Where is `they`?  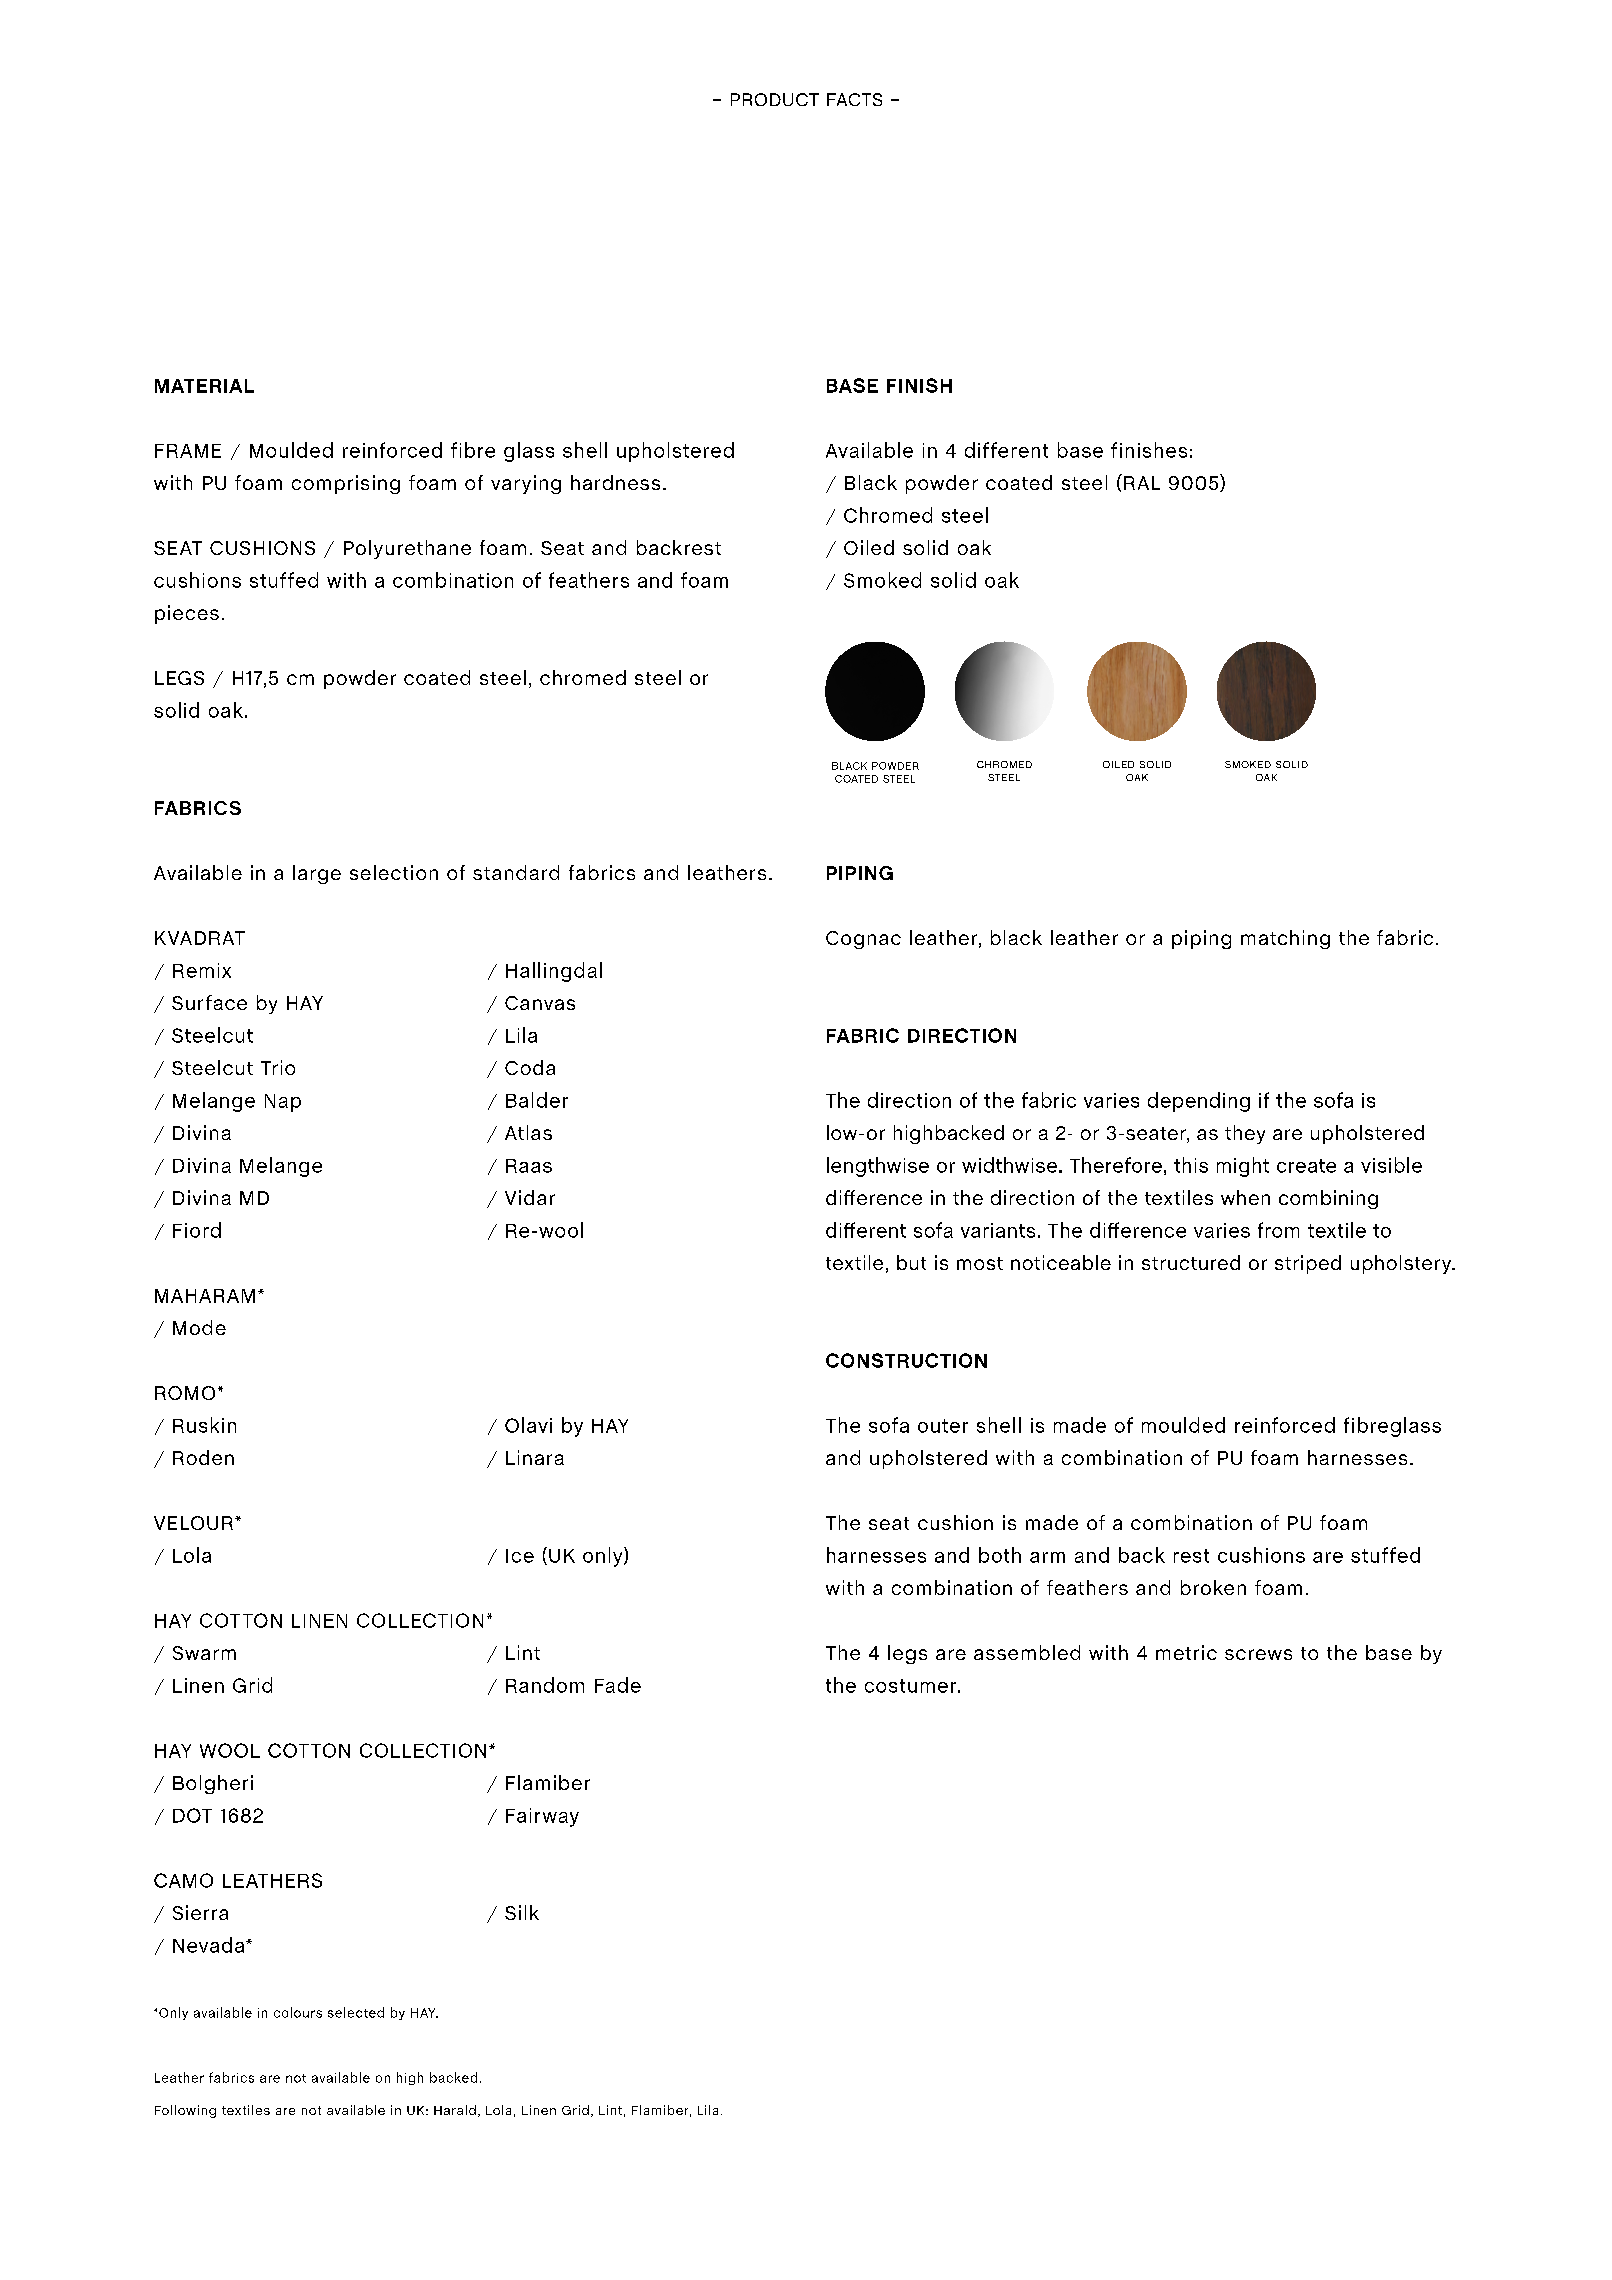
they is located at coordinates (1245, 1134).
